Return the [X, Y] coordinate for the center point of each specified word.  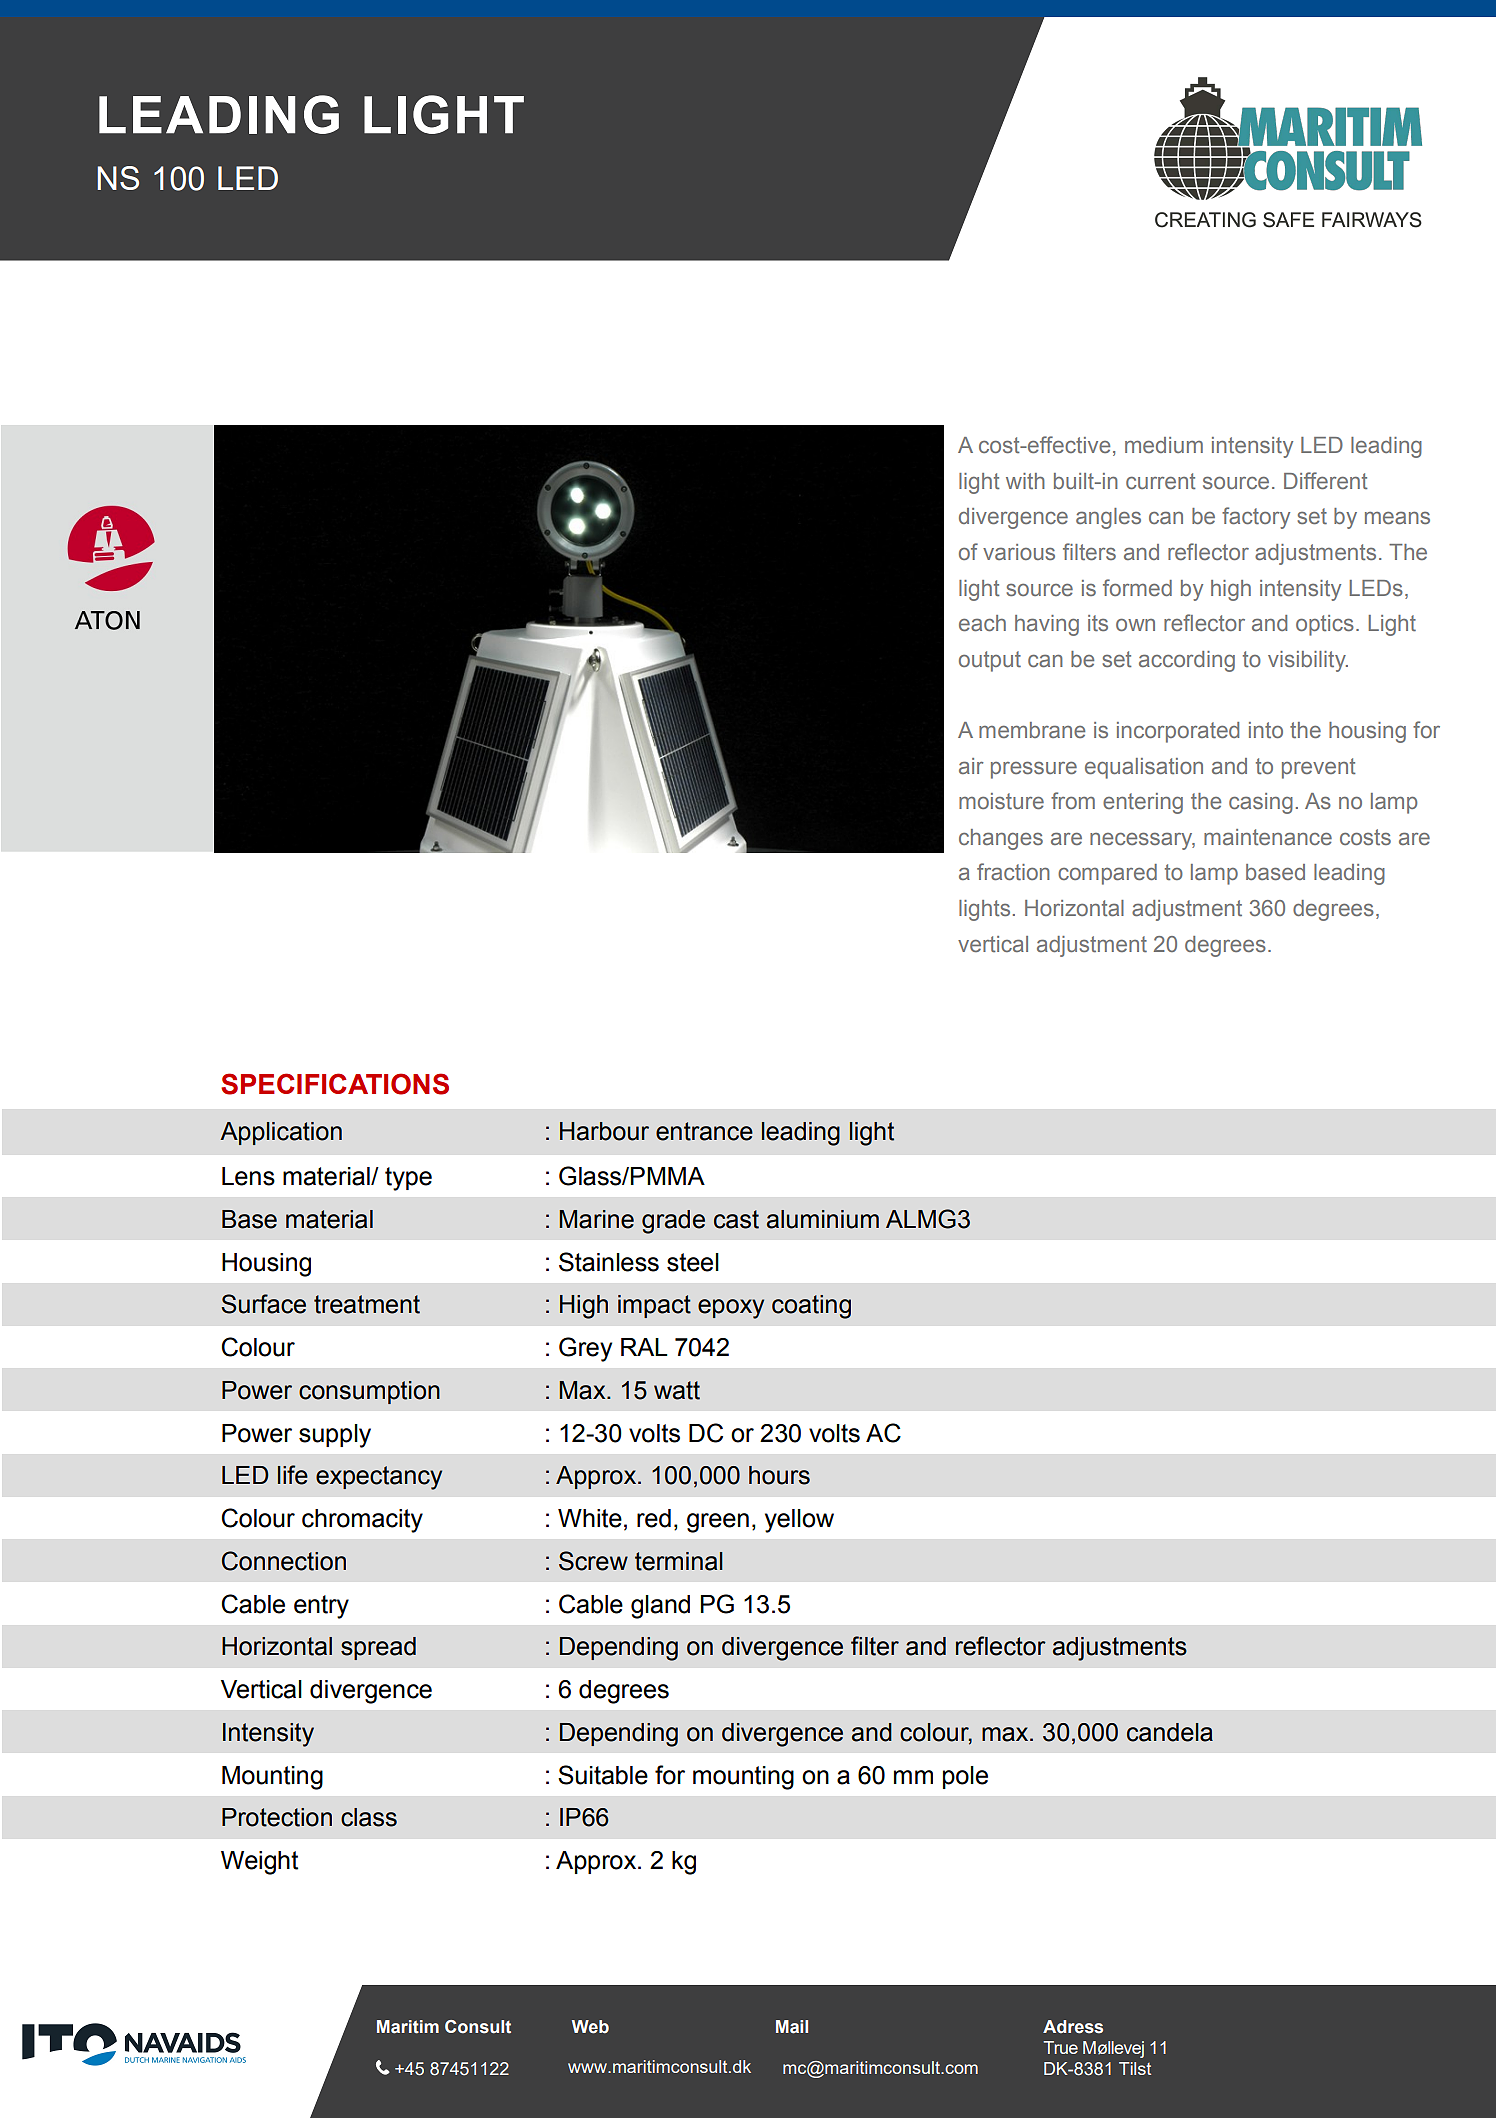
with [1025, 481]
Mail [792, 2027]
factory [1256, 518]
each [982, 623]
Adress [1073, 2027]
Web [590, 2027]
